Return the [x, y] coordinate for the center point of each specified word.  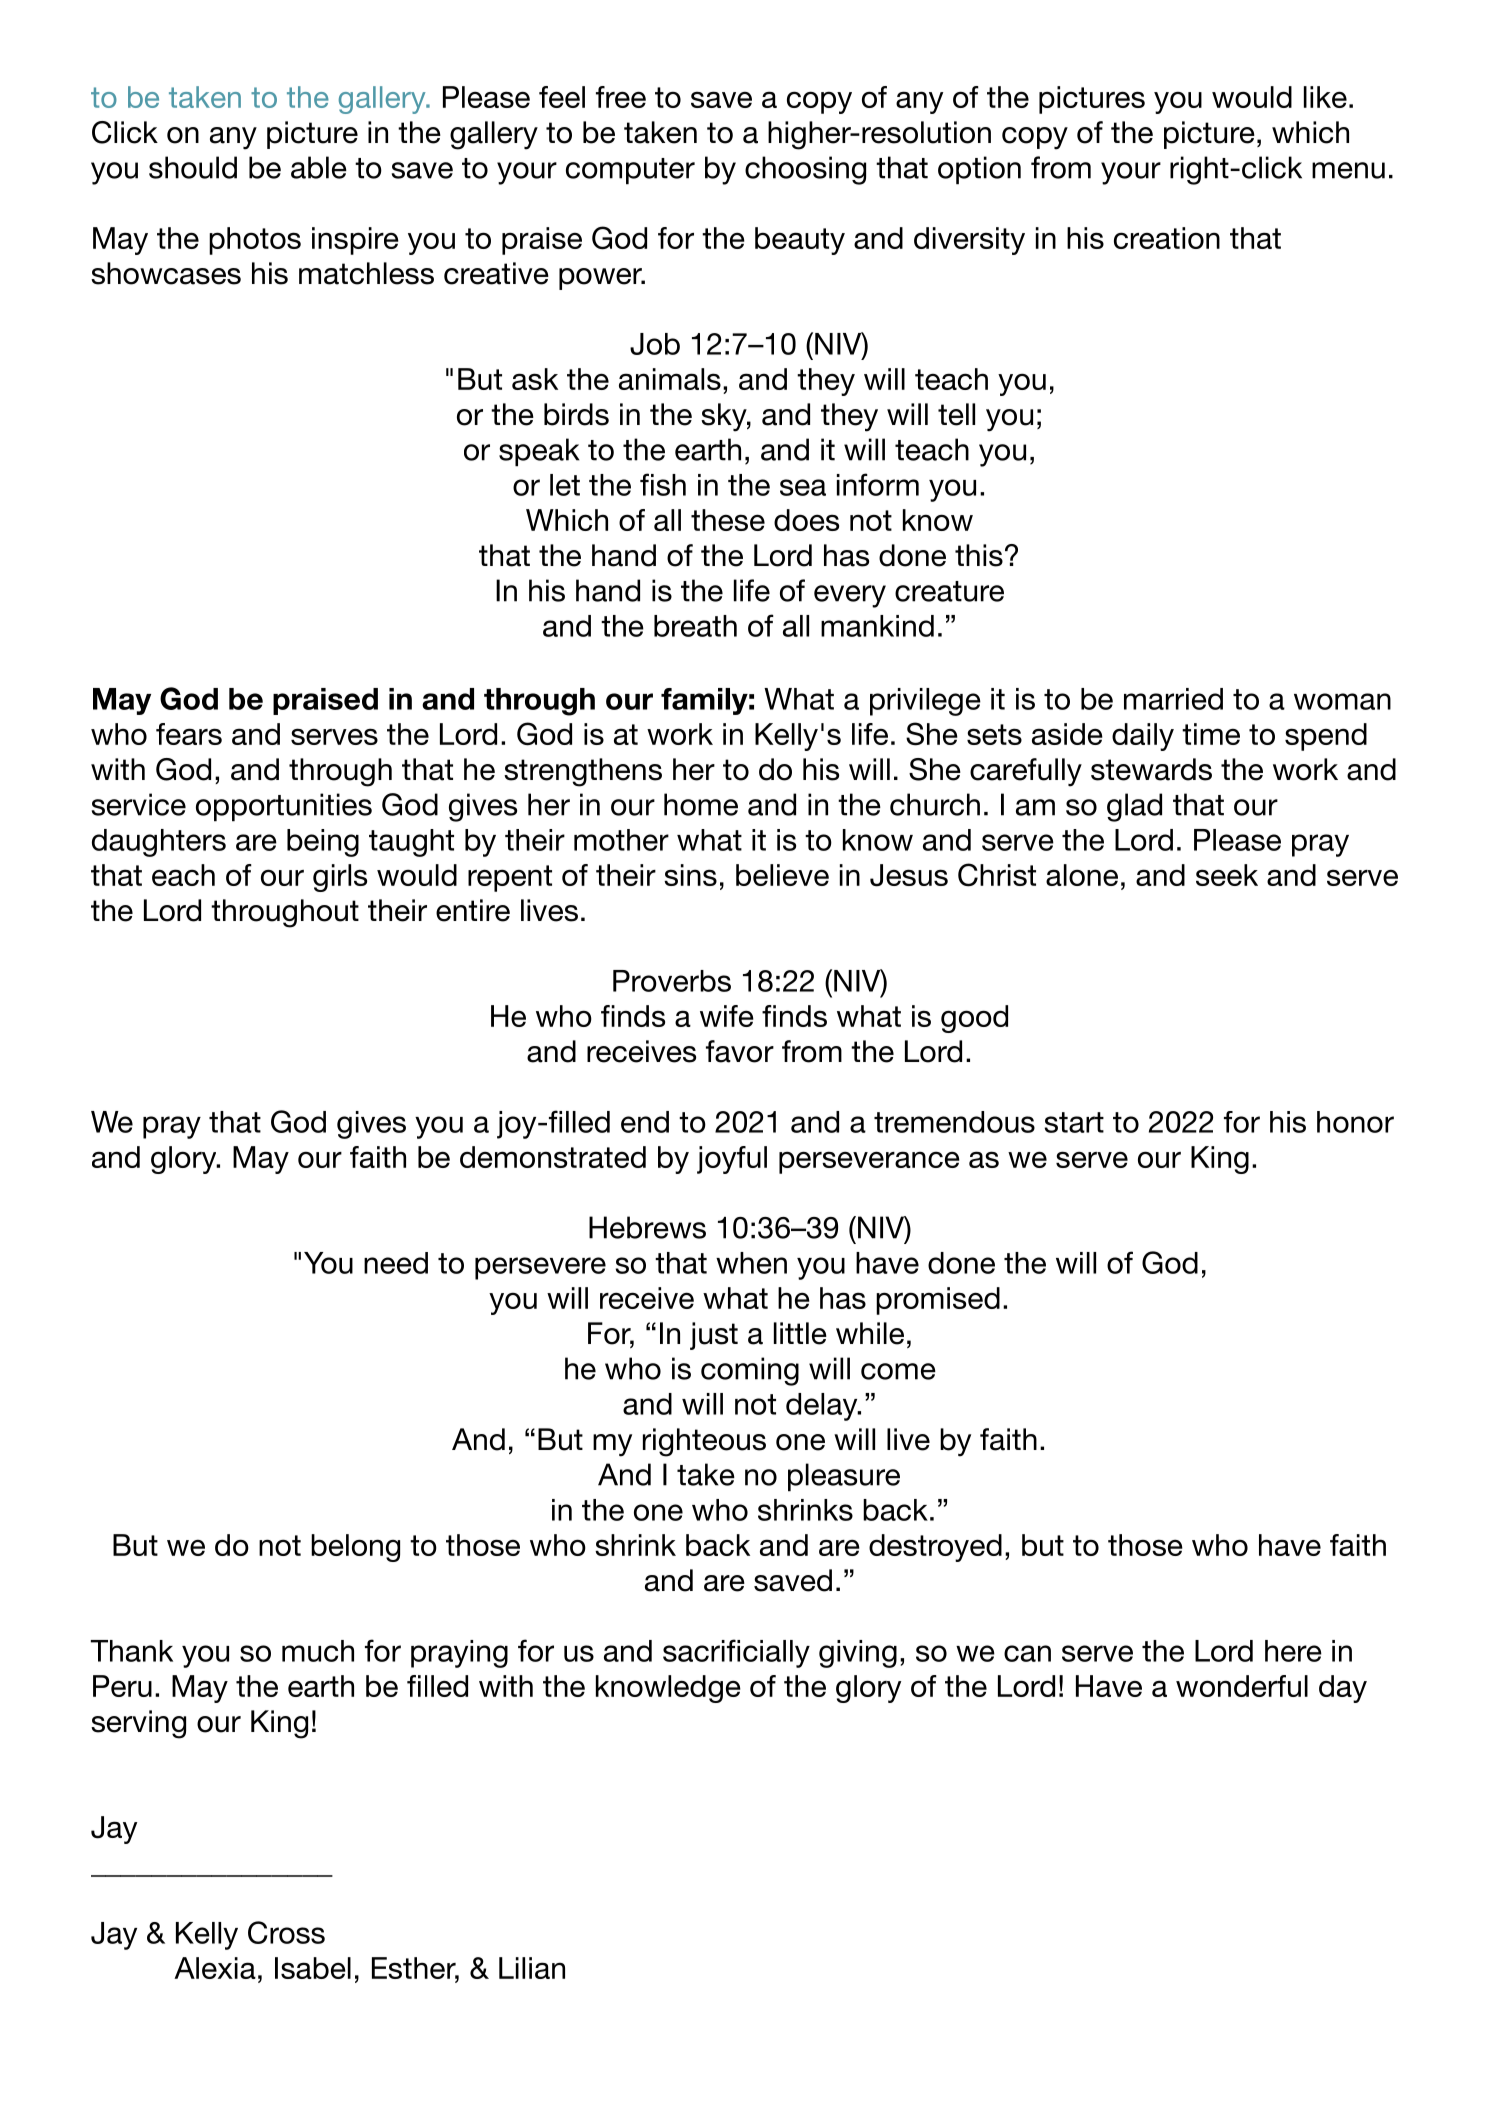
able [319, 167]
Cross [286, 1932]
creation [1167, 238]
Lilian [532, 1968]
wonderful [1242, 1686]
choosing [805, 170]
